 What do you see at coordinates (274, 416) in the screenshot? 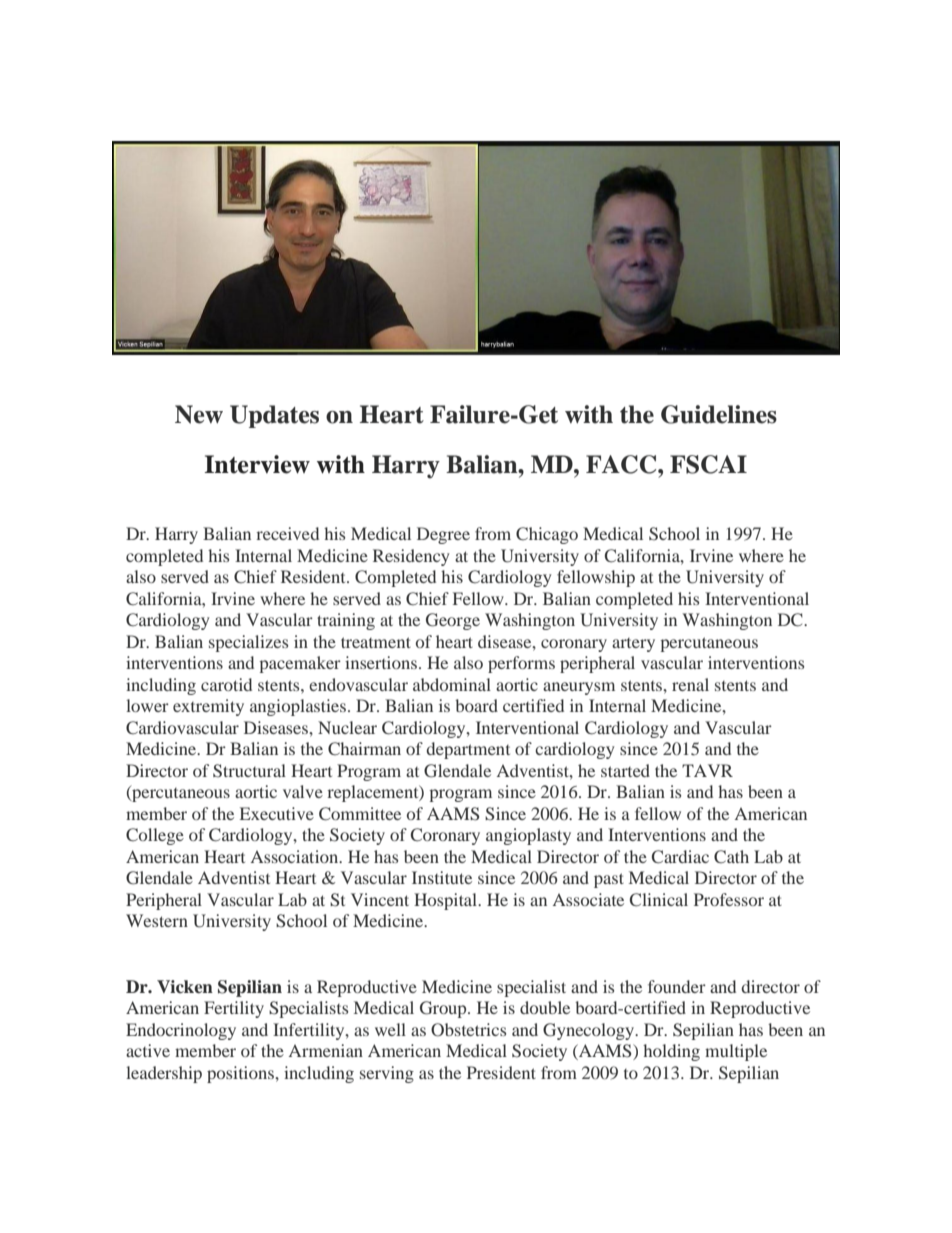
I see `Updates` at bounding box center [274, 416].
